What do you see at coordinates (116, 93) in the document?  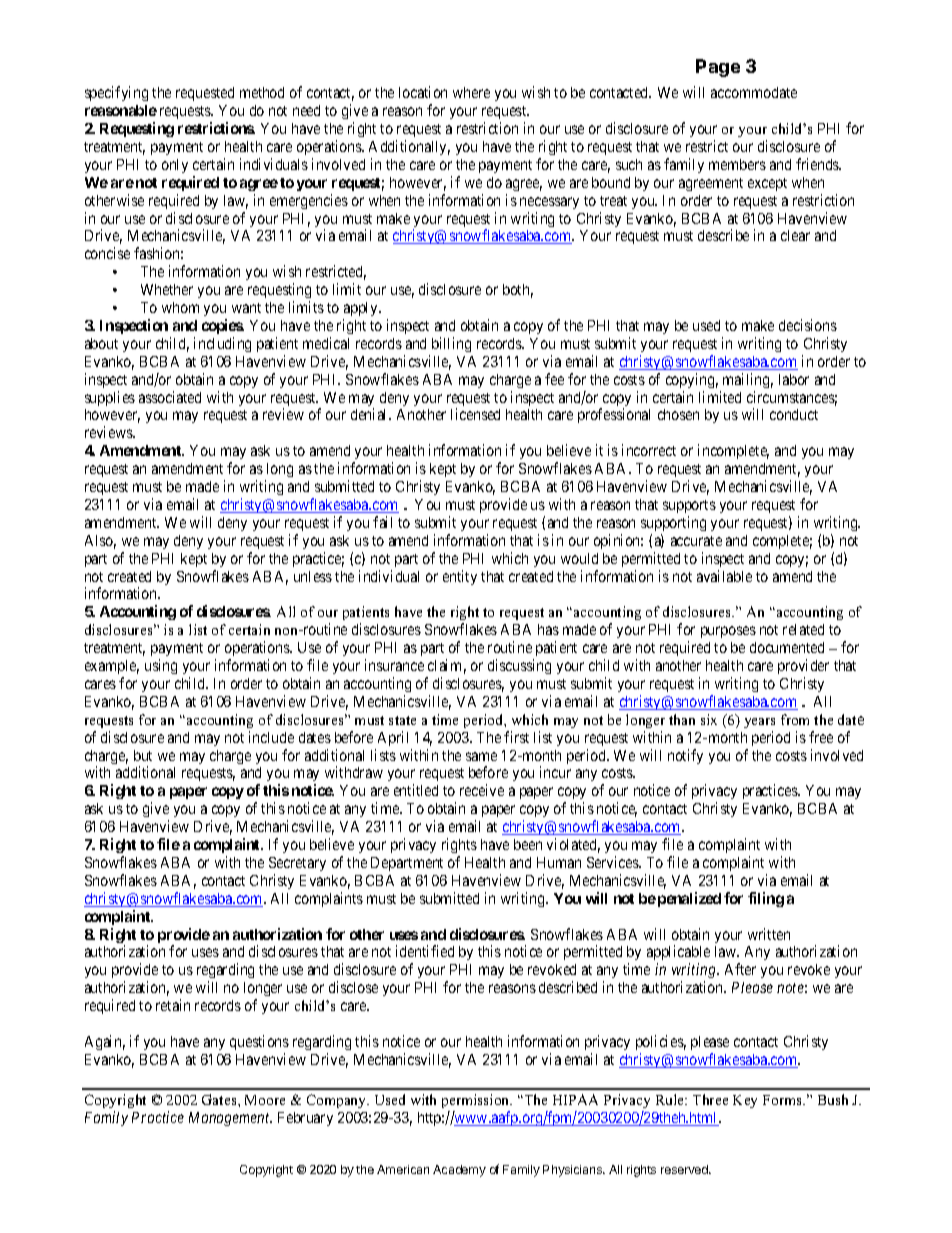 I see `specifying` at bounding box center [116, 93].
